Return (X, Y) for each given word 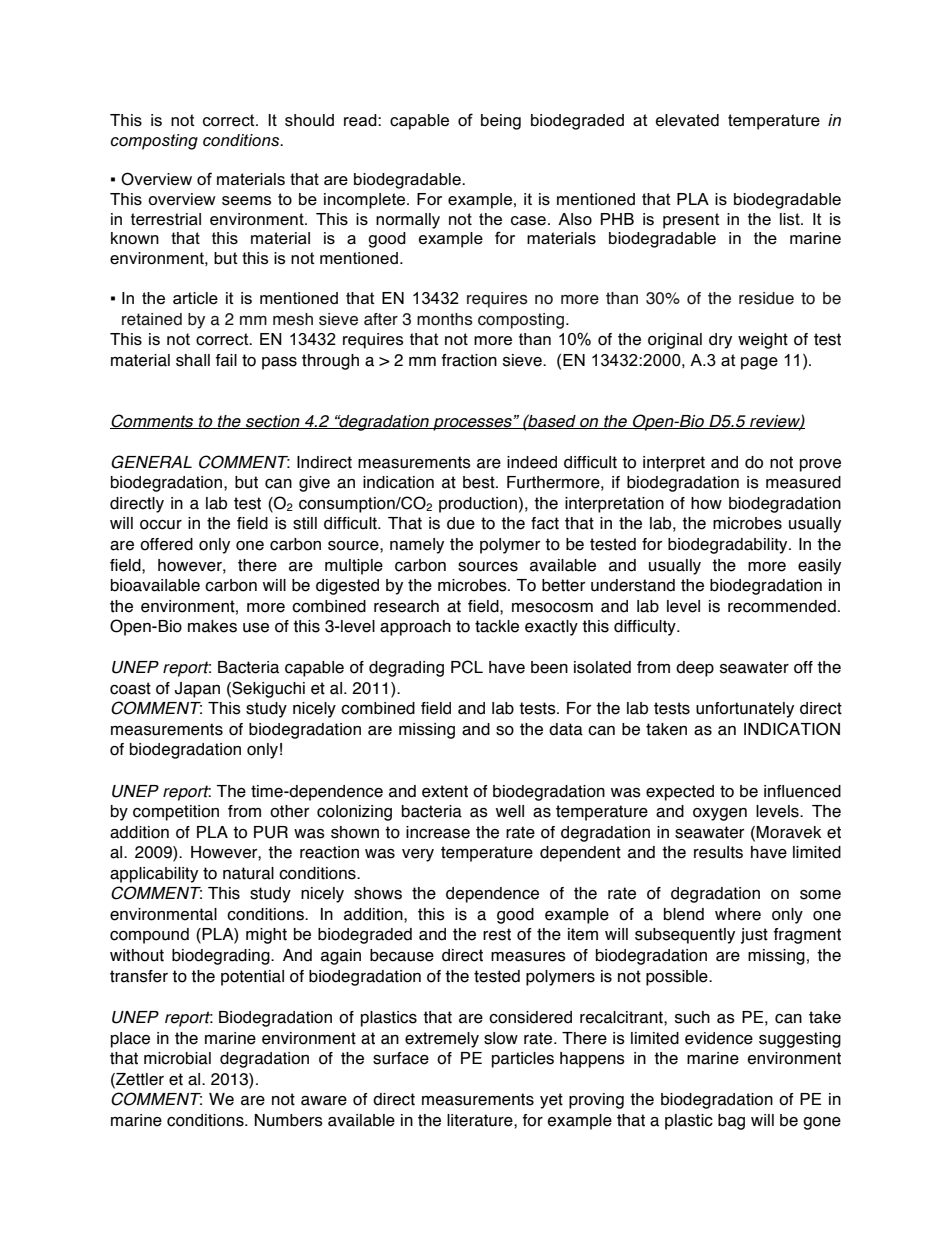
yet (551, 1101)
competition (176, 813)
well (510, 811)
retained (152, 319)
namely (417, 546)
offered (166, 544)
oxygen (720, 814)
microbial (177, 1058)
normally (408, 221)
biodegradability (729, 546)
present (691, 221)
